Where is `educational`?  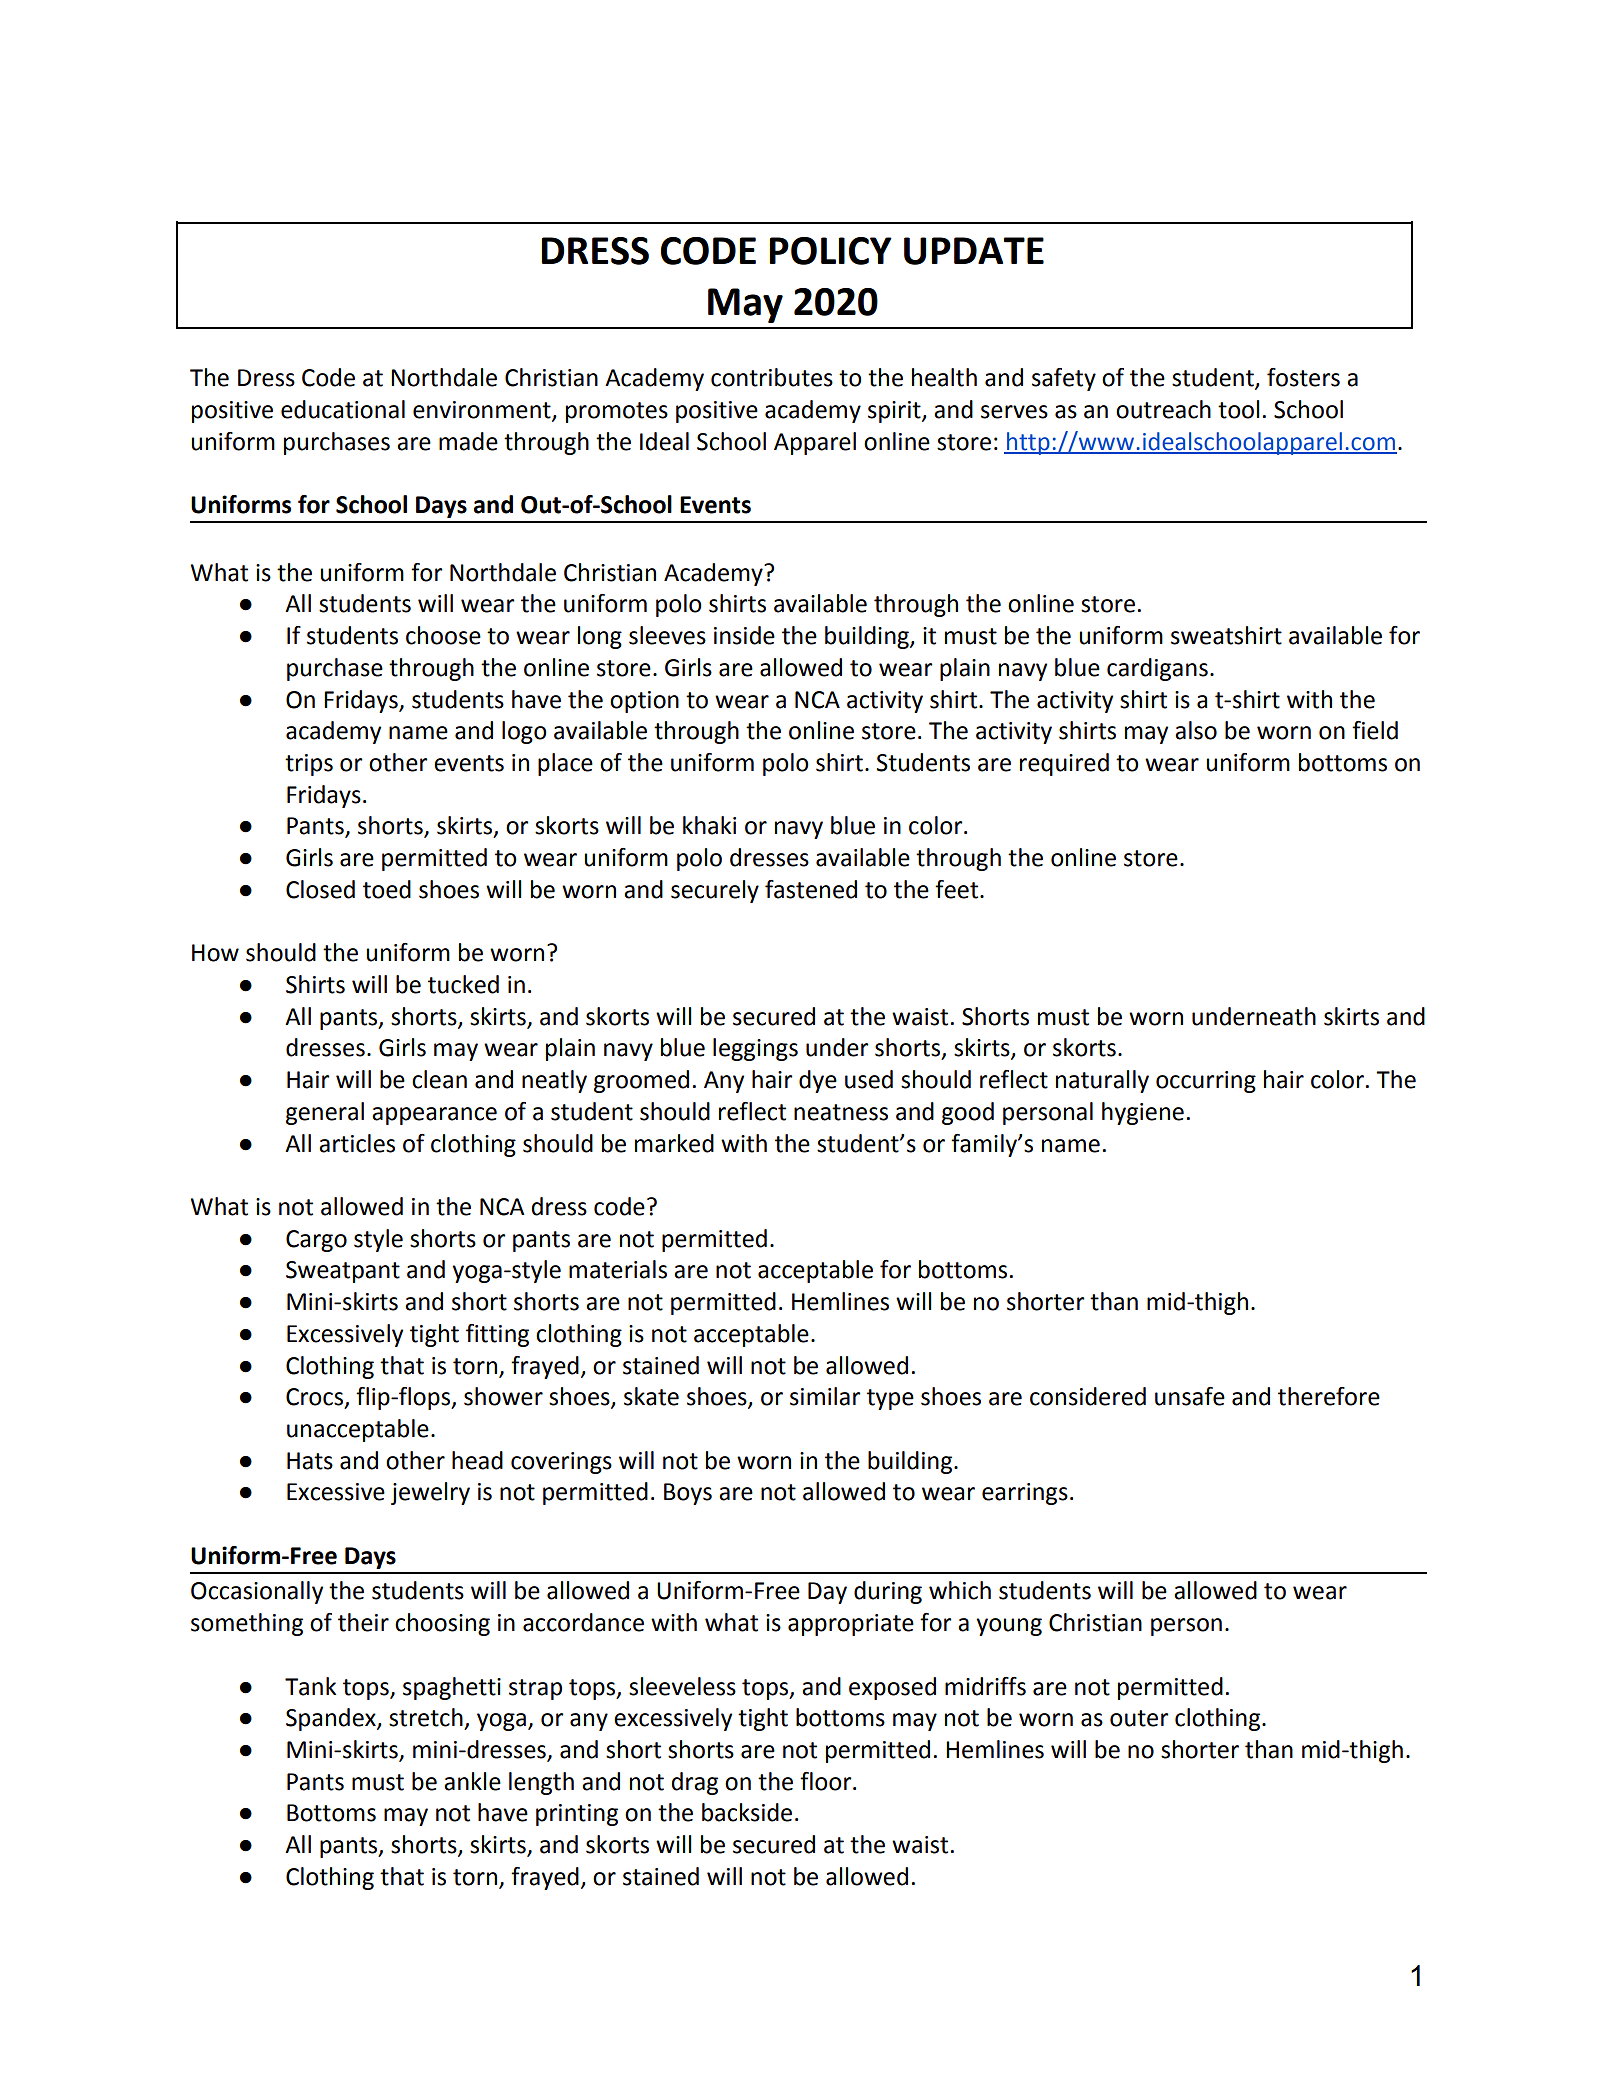 educational is located at coordinates (343, 409).
